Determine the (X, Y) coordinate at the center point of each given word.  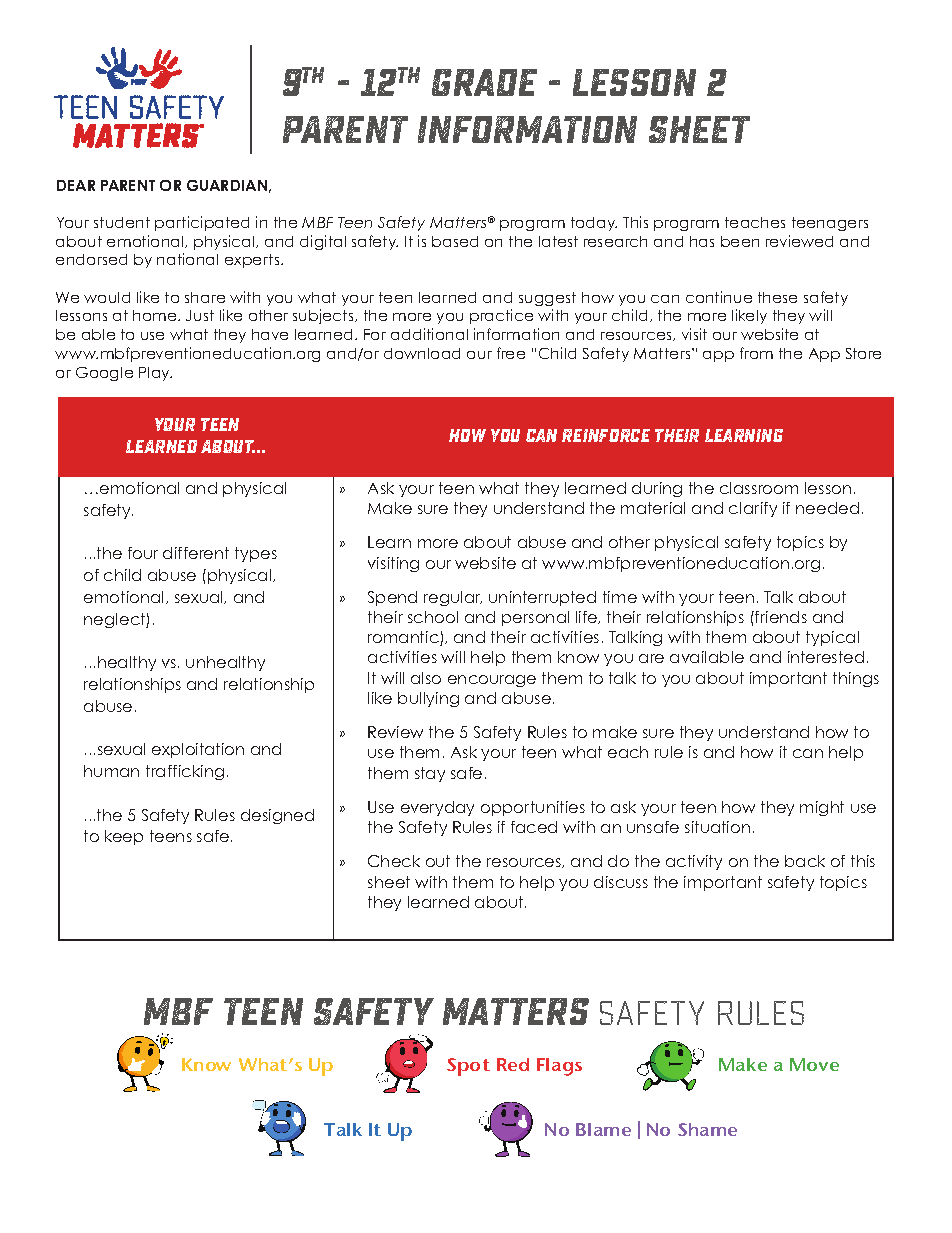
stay (430, 774)
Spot (468, 1067)
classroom (759, 488)
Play (155, 374)
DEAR (76, 185)
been (740, 241)
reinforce (606, 435)
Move (814, 1064)
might (822, 808)
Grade (484, 82)
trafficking (185, 772)
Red (513, 1064)
